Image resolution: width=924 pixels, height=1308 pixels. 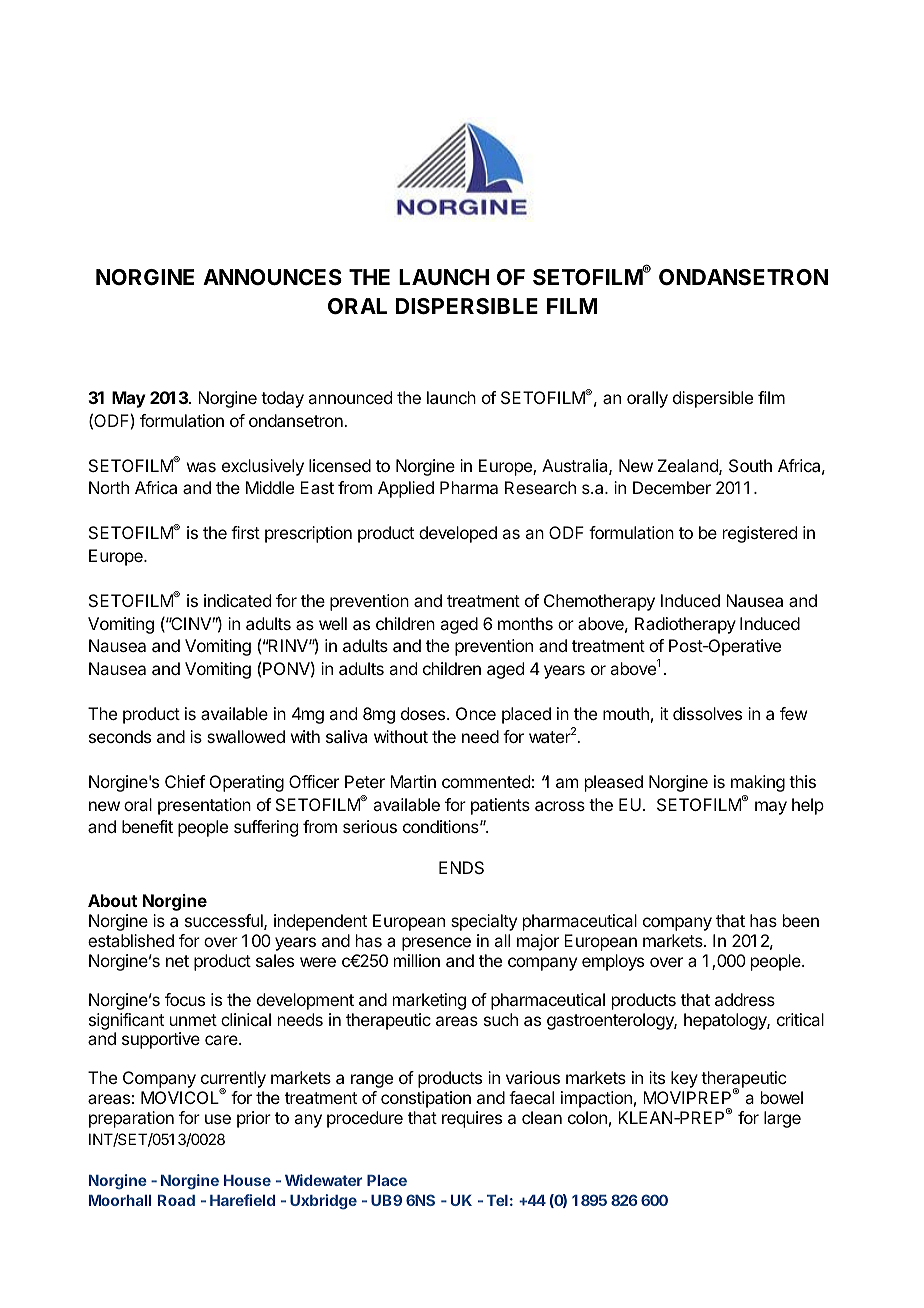 What do you see at coordinates (461, 867) in the image?
I see `ENDS` at bounding box center [461, 867].
